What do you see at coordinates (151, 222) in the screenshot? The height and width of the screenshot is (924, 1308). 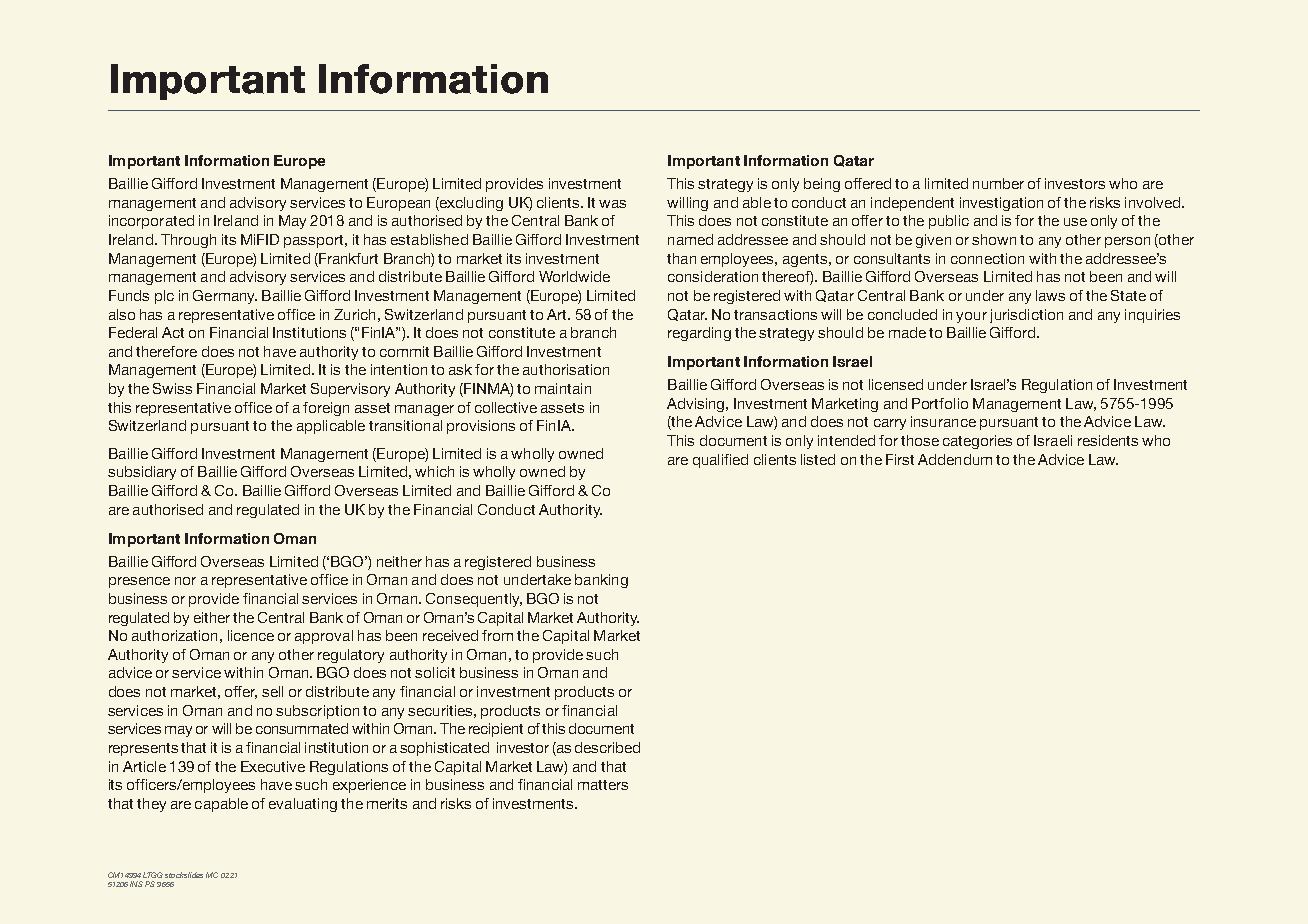 I see `incorporated` at bounding box center [151, 222].
